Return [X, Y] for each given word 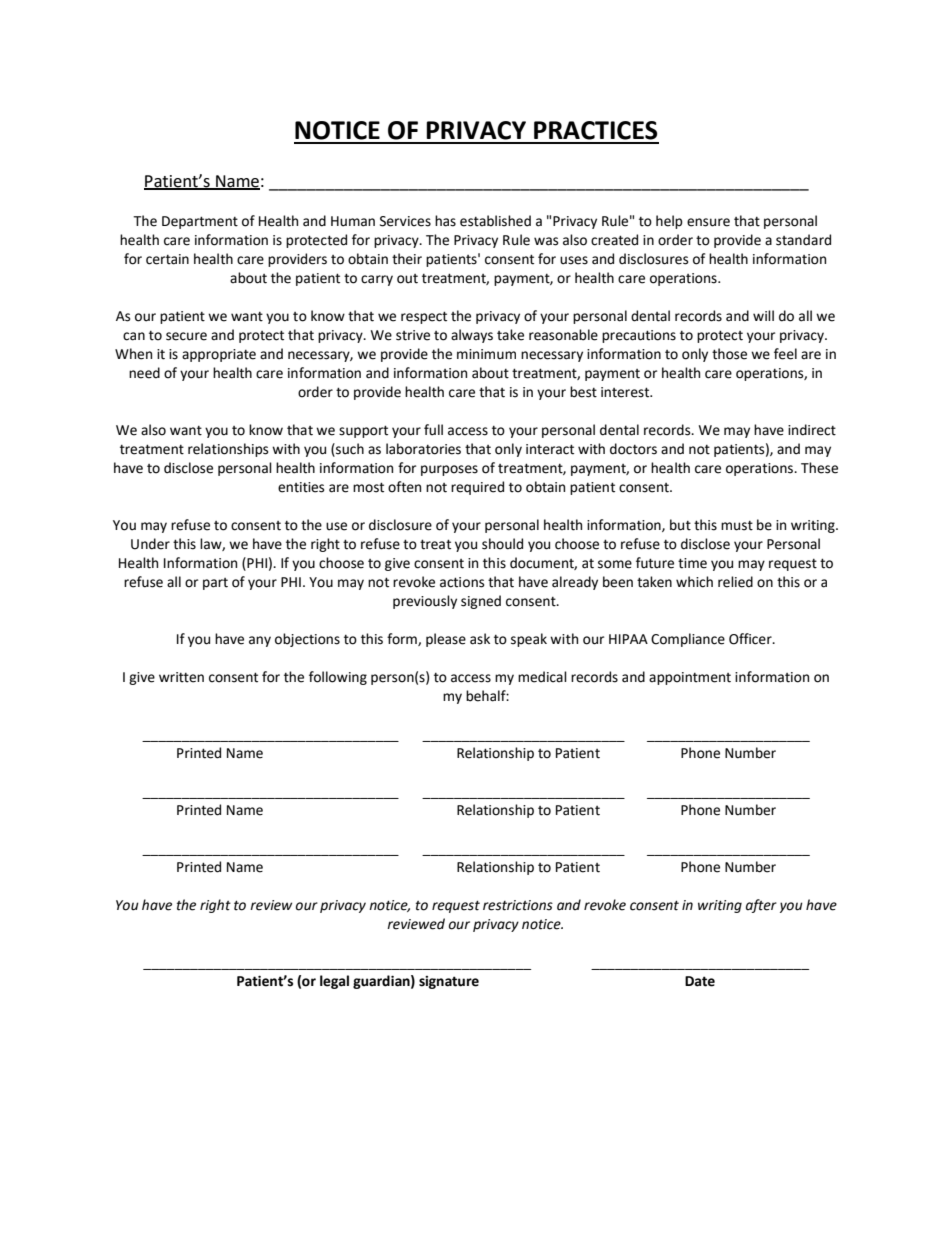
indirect [812, 430]
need [144, 373]
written [181, 677]
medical [542, 677]
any [260, 641]
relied [735, 582]
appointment [690, 678]
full [433, 430]
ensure [708, 222]
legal [334, 982]
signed [481, 602]
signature [449, 982]
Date [700, 981]
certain [167, 259]
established [495, 221]
